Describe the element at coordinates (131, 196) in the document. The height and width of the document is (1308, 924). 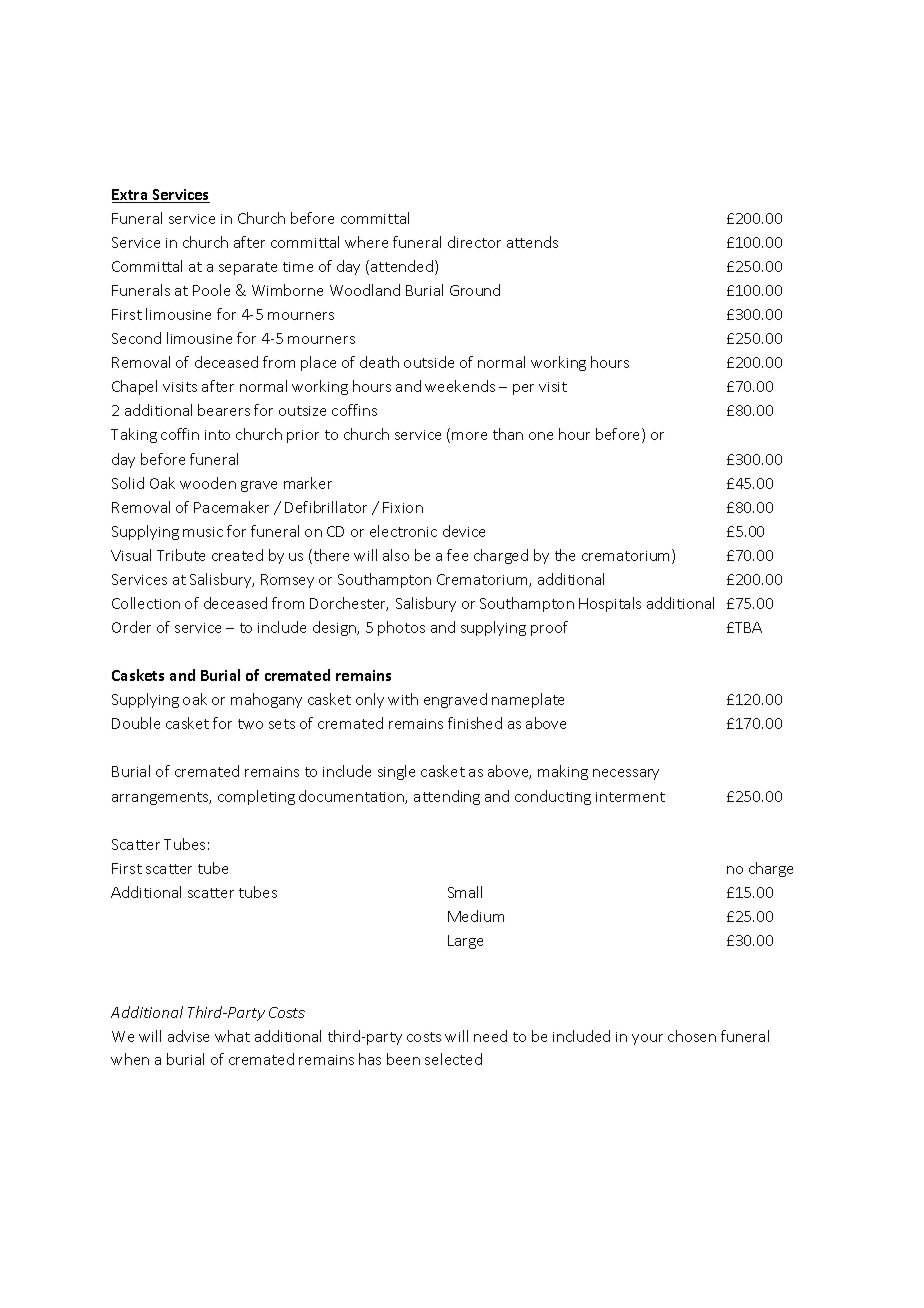
I see `Extra` at that location.
